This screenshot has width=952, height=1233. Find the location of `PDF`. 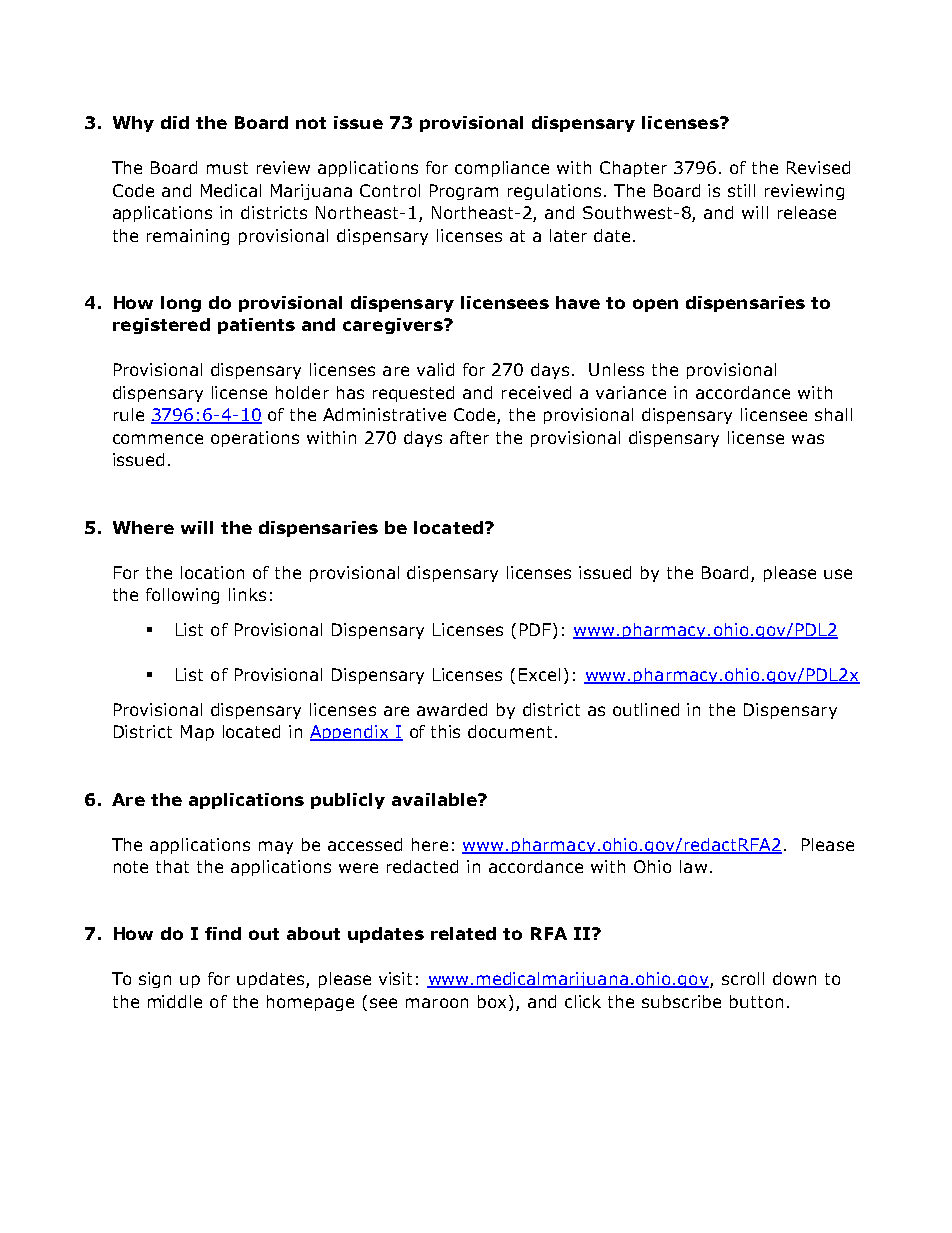

PDF is located at coordinates (537, 629).
